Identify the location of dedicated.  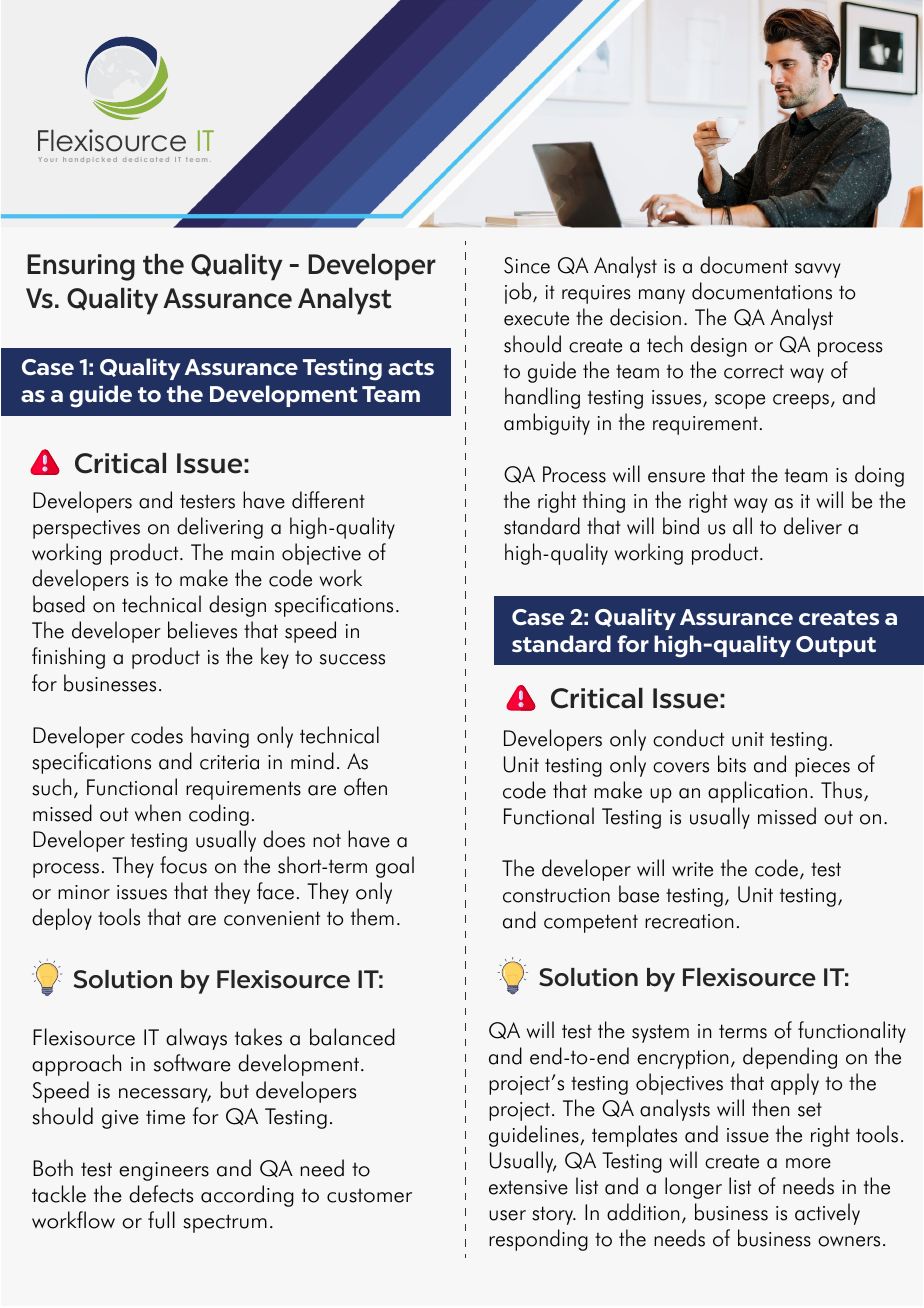
(146, 159).
